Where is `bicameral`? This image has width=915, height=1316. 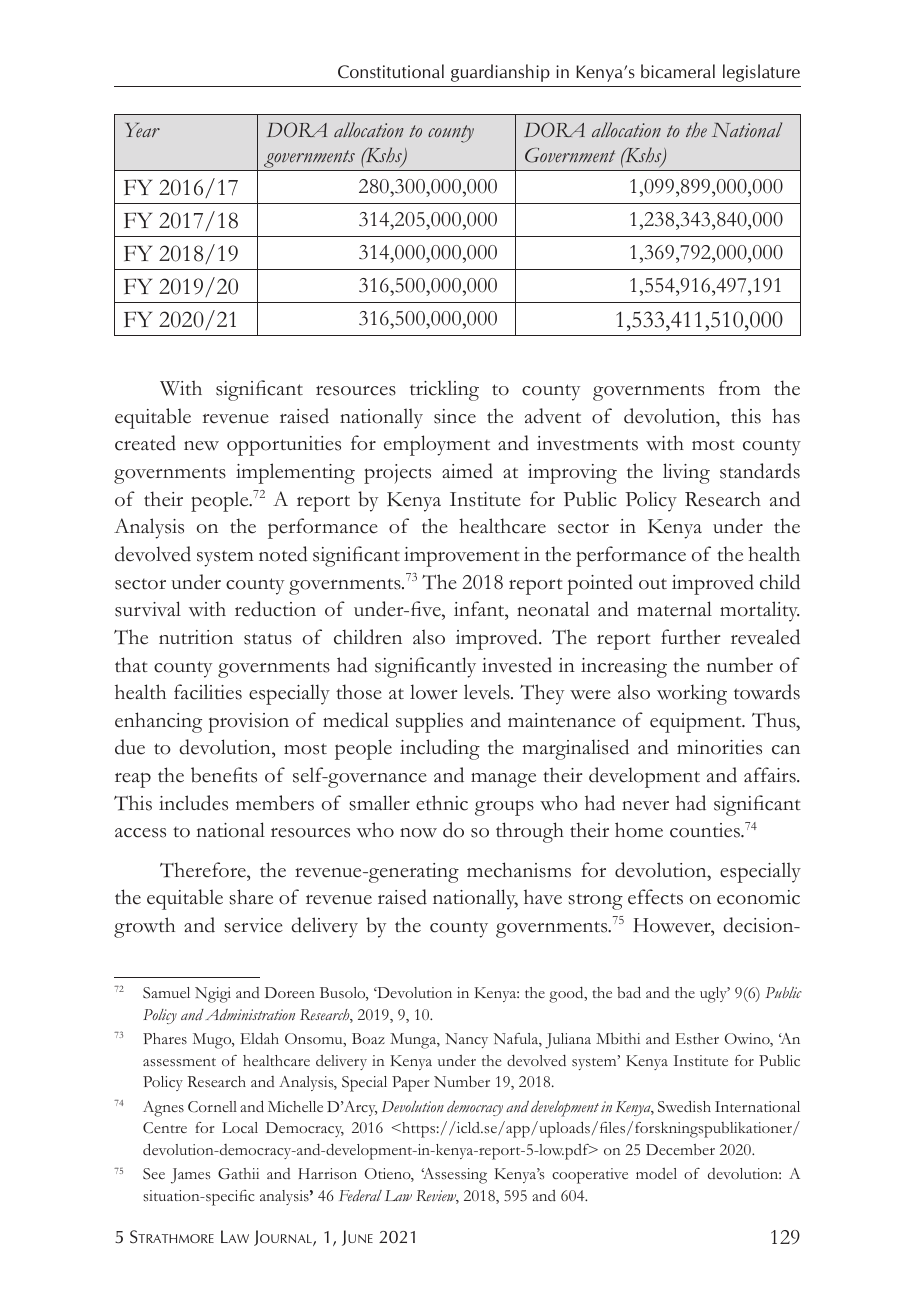
bicameral is located at coordinates (678, 71).
